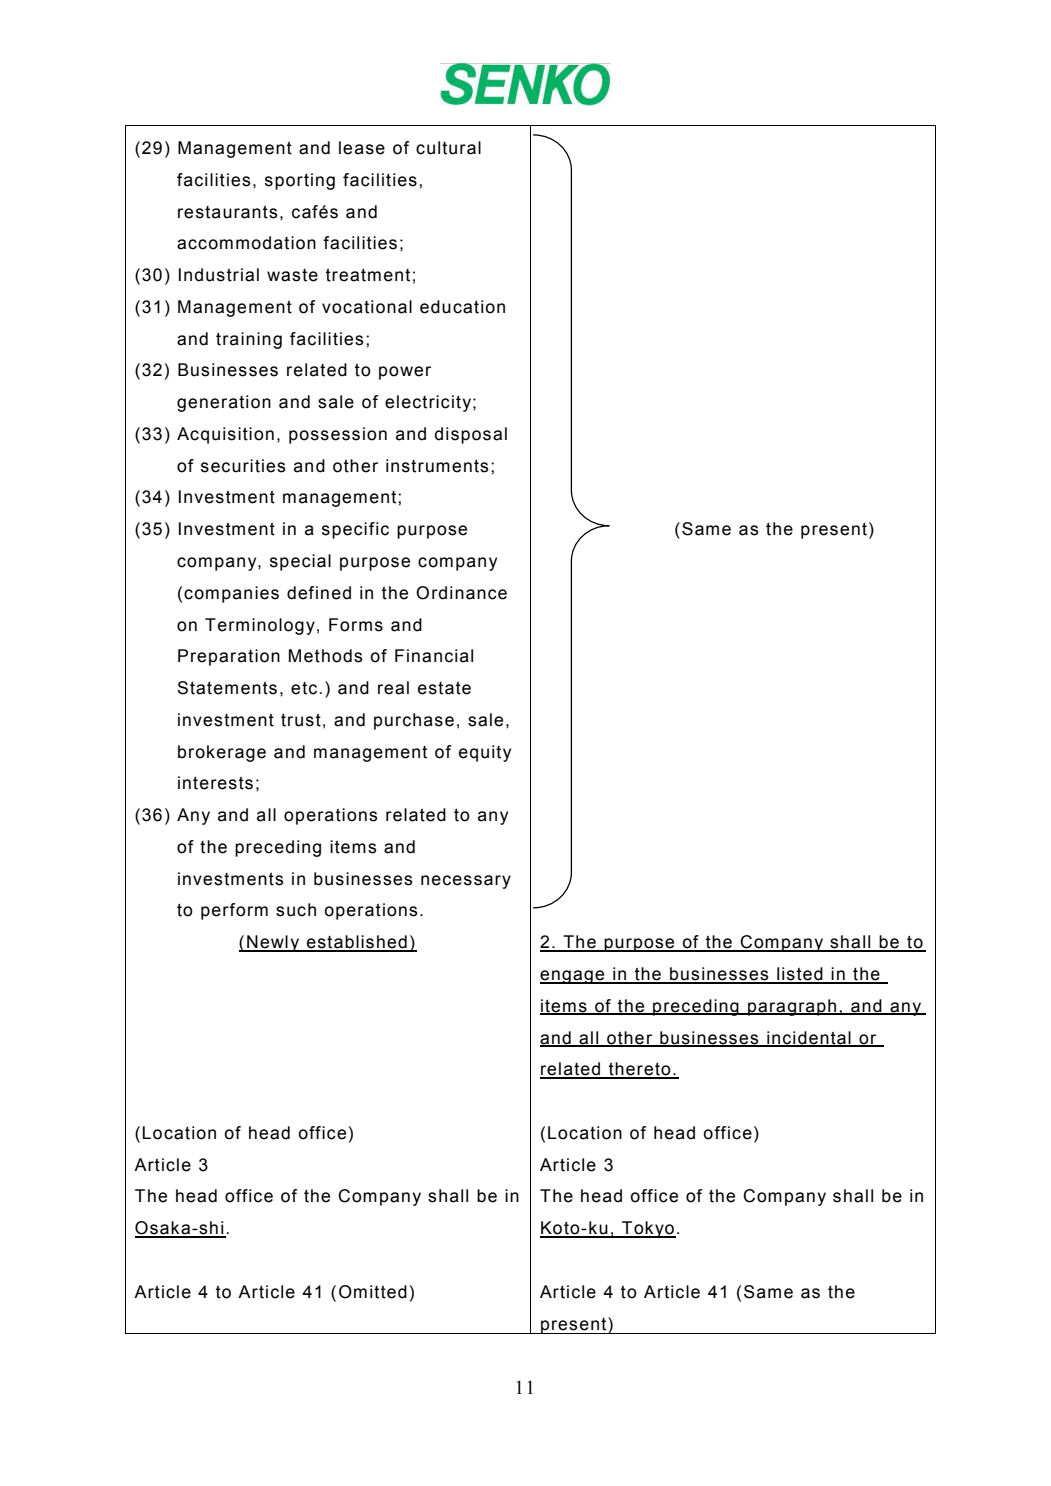  What do you see at coordinates (485, 753) in the screenshot?
I see `equity` at bounding box center [485, 753].
